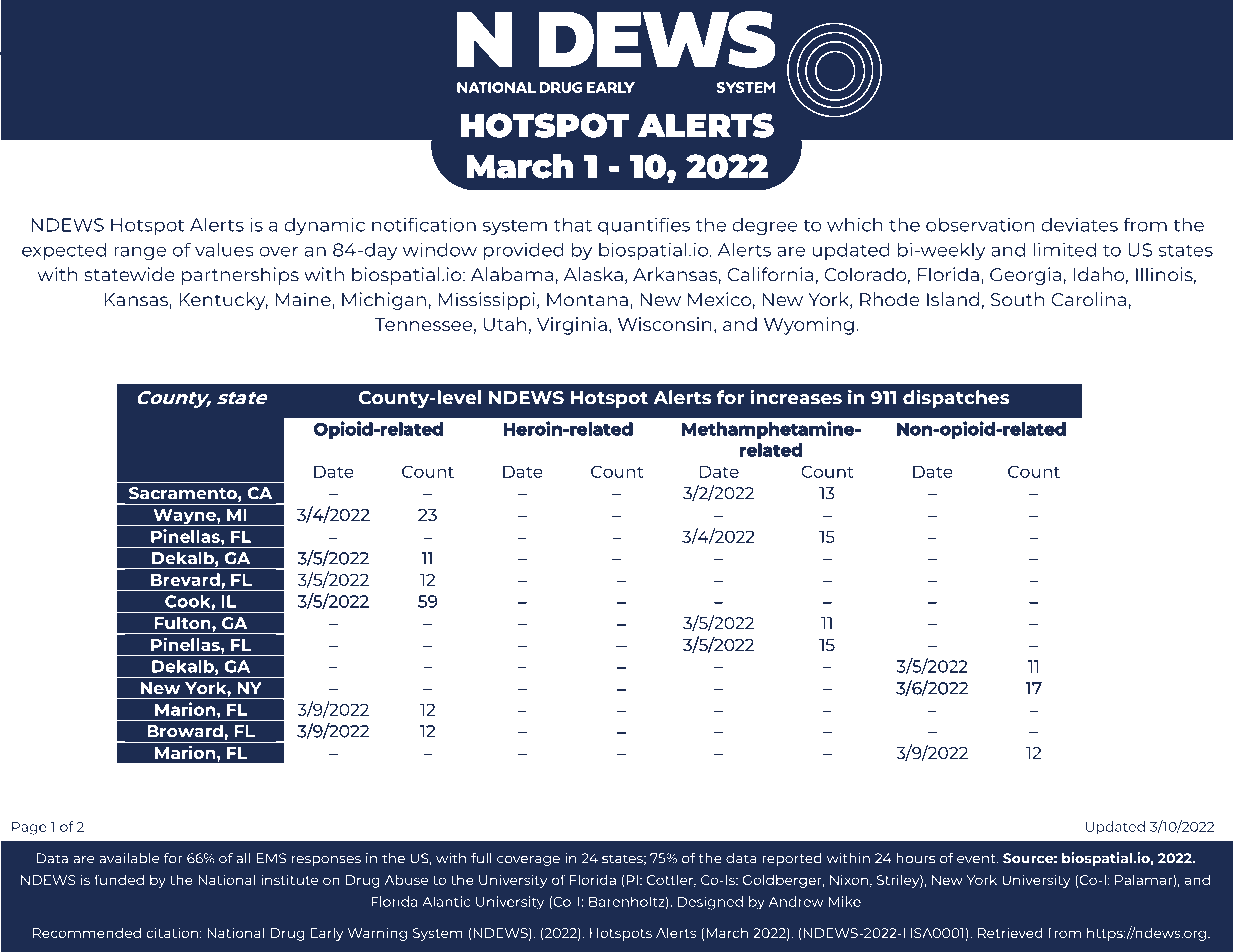 The width and height of the document is (1233, 952). Describe the element at coordinates (223, 301) in the document. I see `Kentucky` at that location.
